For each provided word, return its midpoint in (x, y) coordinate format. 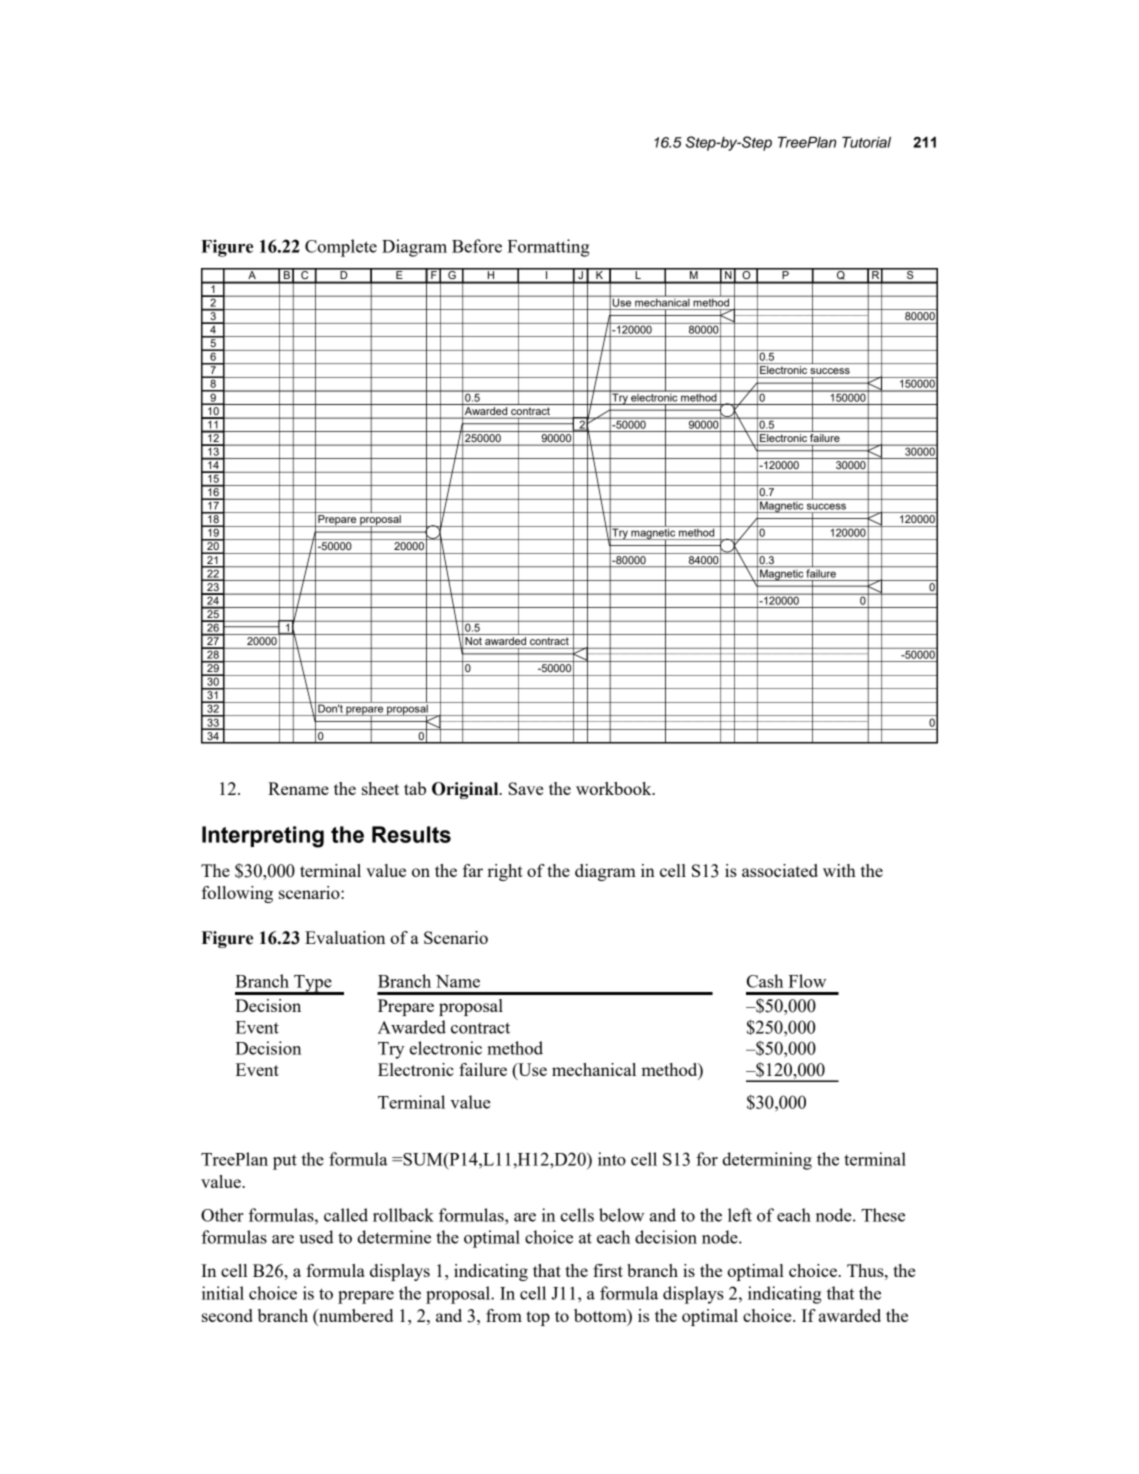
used (316, 1237)
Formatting (548, 248)
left (740, 1215)
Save (526, 788)
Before (477, 246)
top (538, 1318)
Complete (341, 248)
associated (780, 870)
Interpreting (263, 837)
